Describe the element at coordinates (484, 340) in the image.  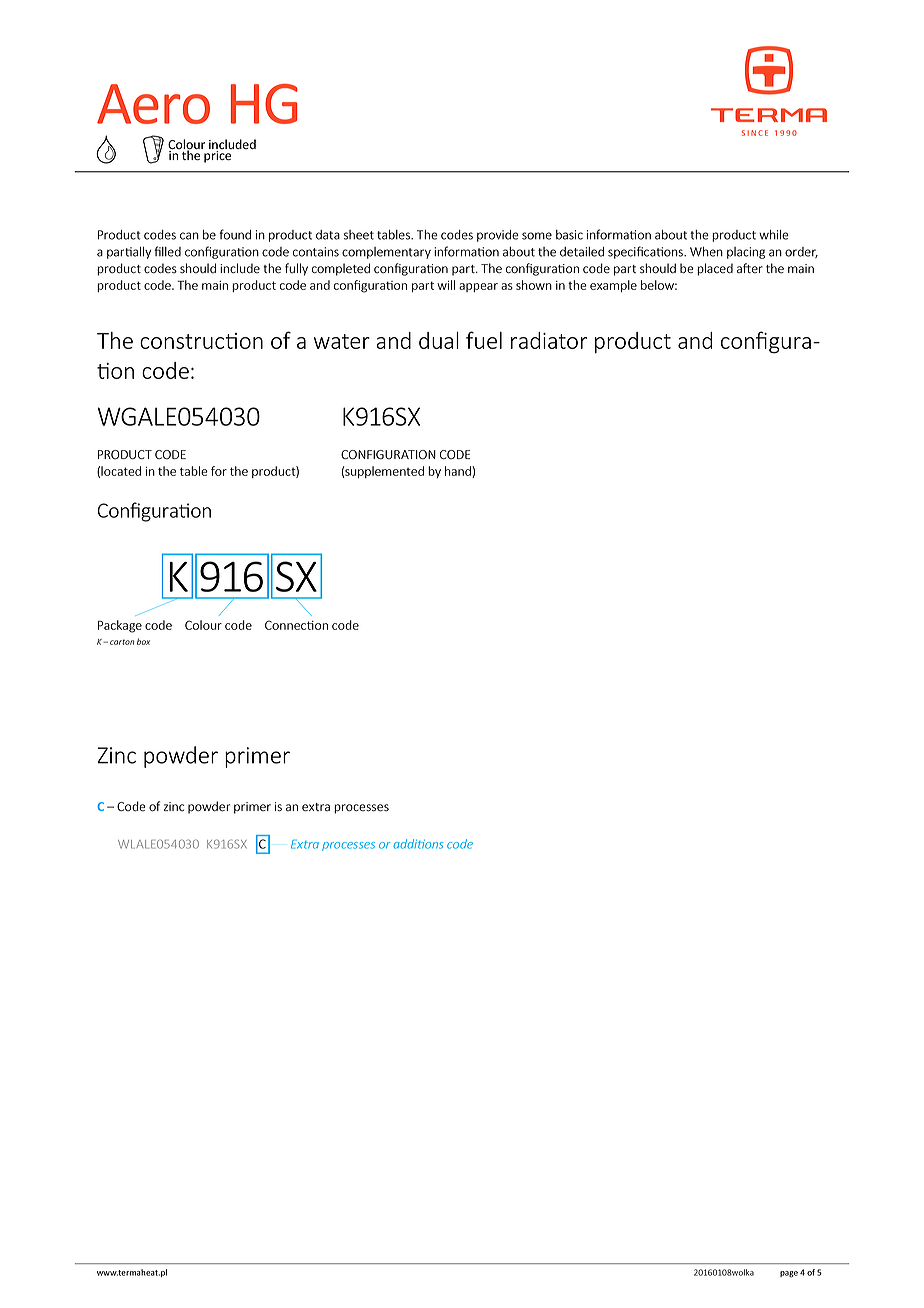
I see `fuel` at that location.
